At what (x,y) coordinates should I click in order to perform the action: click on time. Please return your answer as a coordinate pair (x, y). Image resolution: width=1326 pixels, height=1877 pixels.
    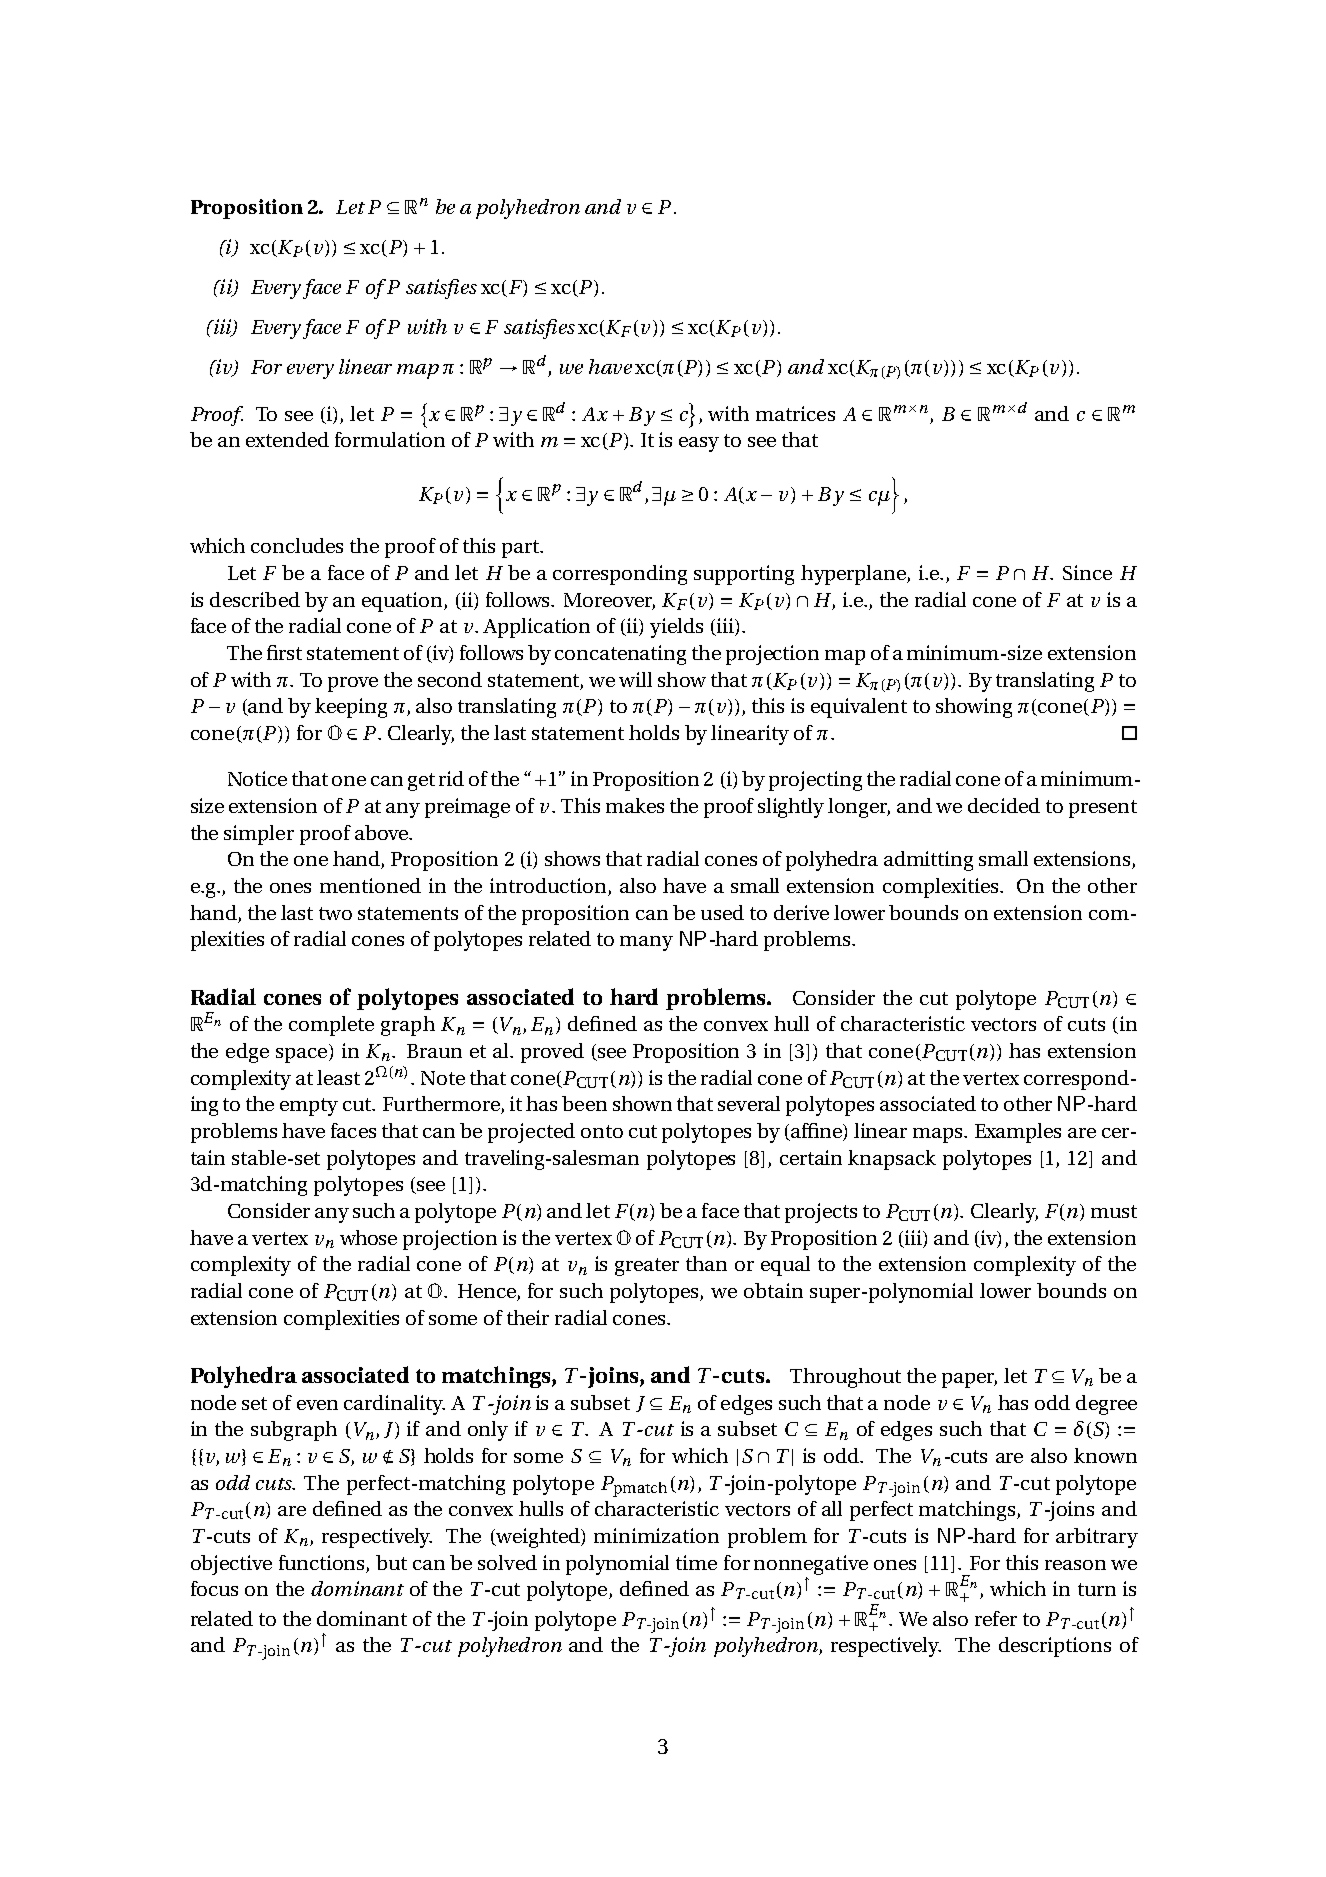
    Looking at the image, I should click on (696, 1562).
